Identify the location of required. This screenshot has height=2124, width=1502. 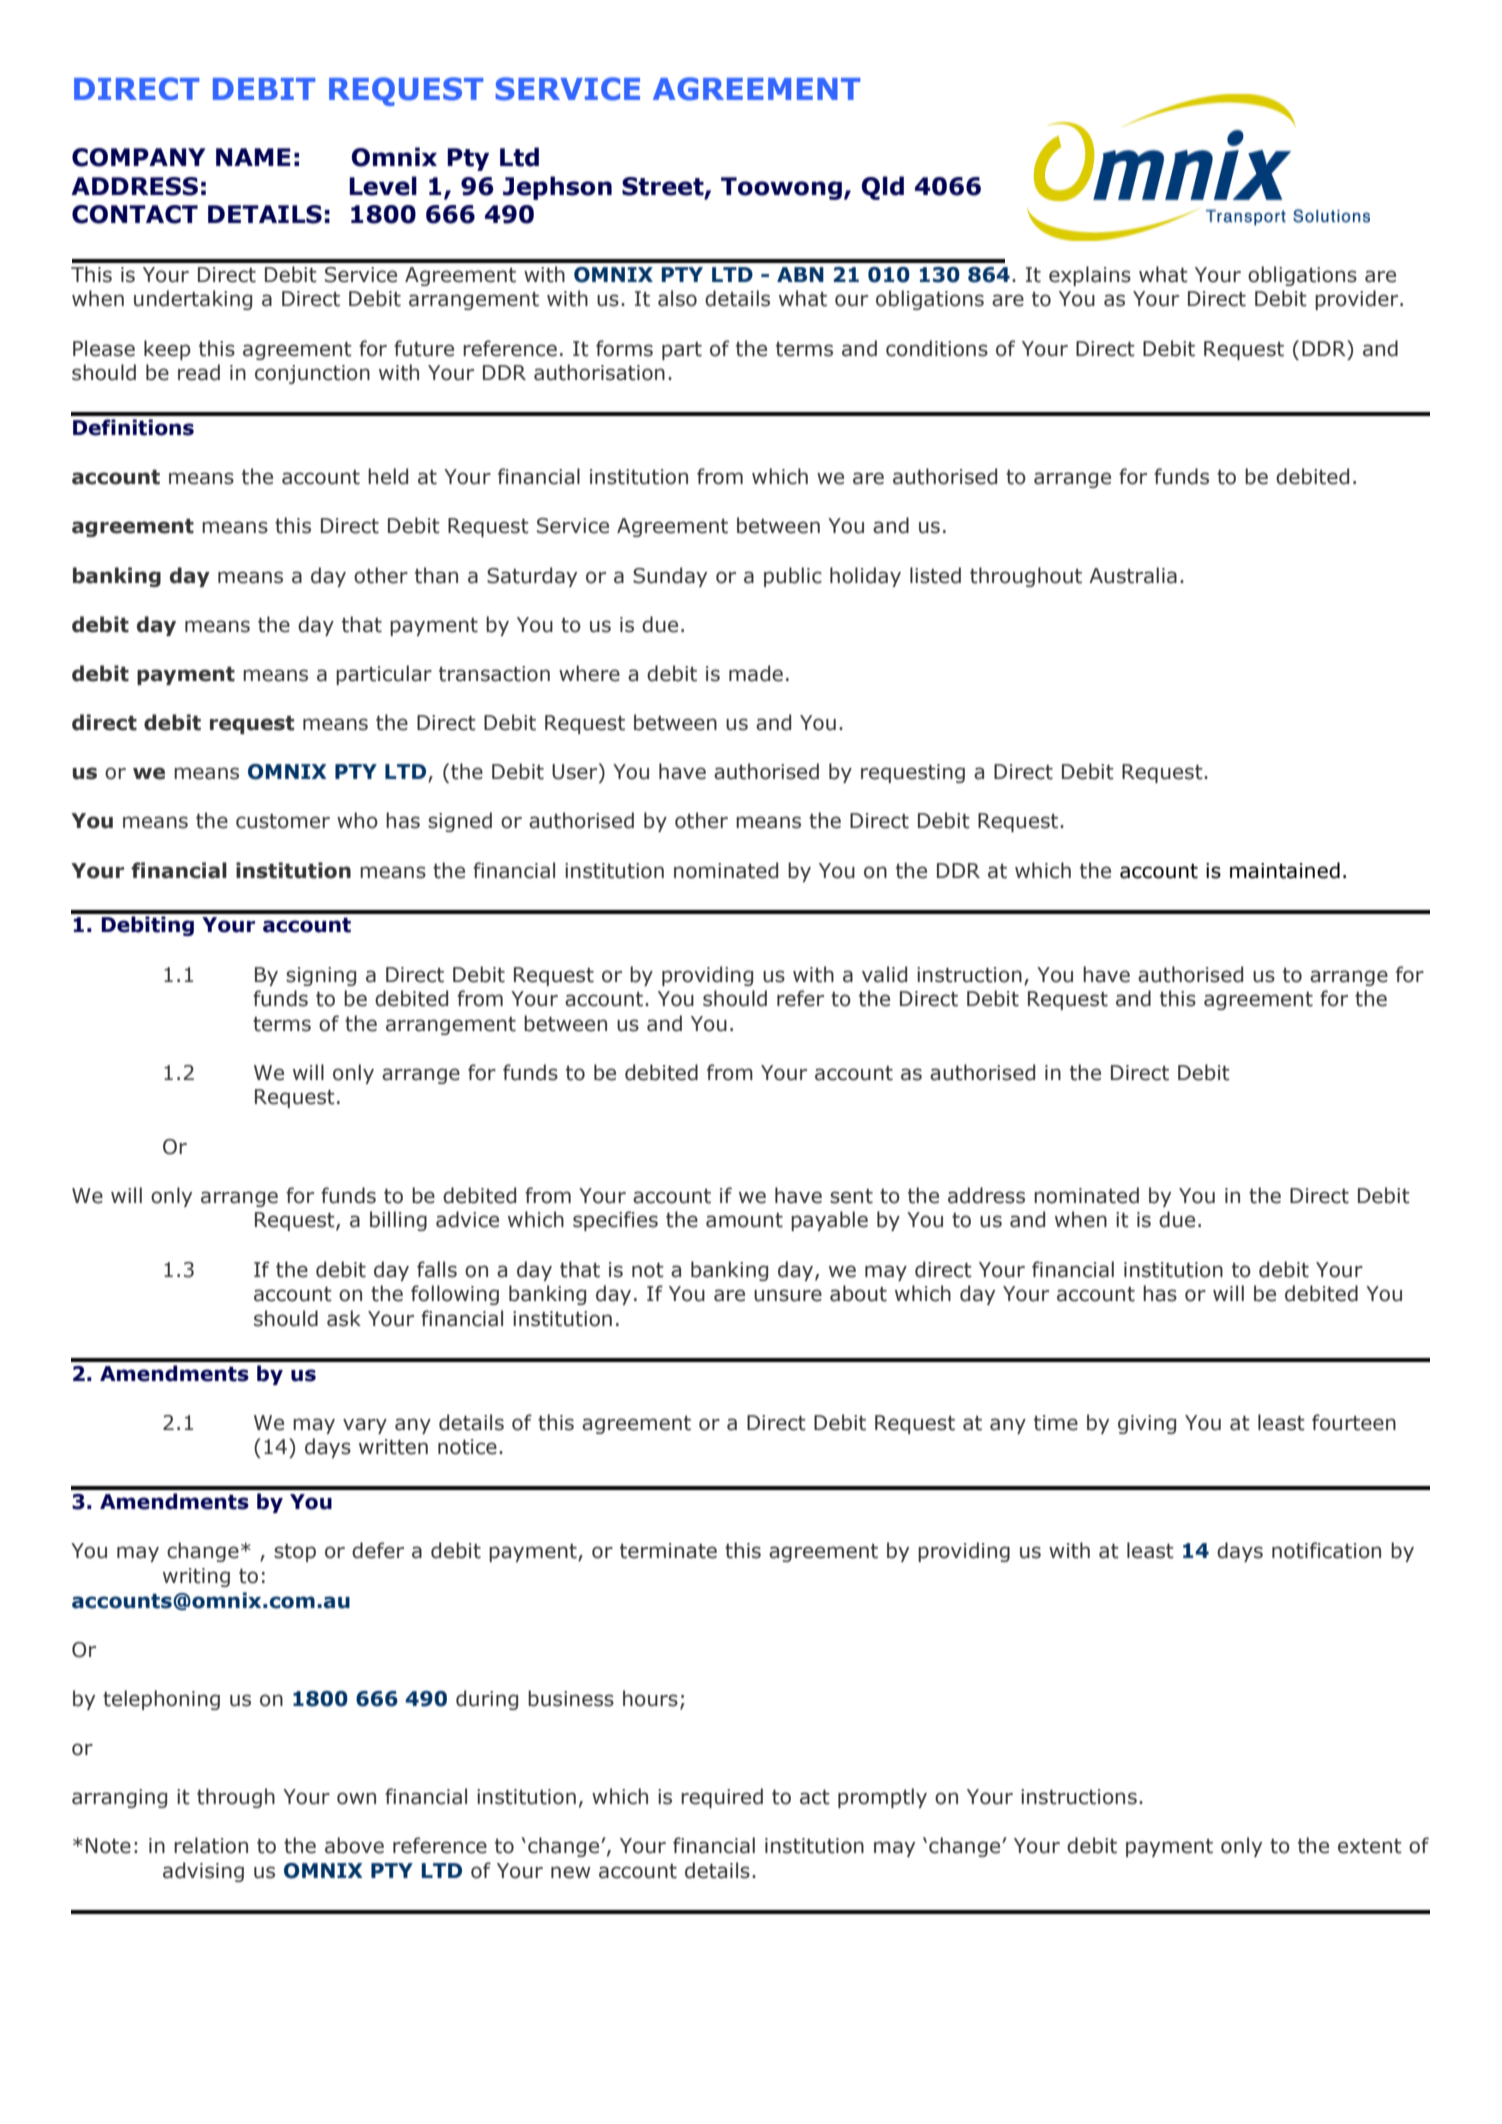
(722, 1798).
